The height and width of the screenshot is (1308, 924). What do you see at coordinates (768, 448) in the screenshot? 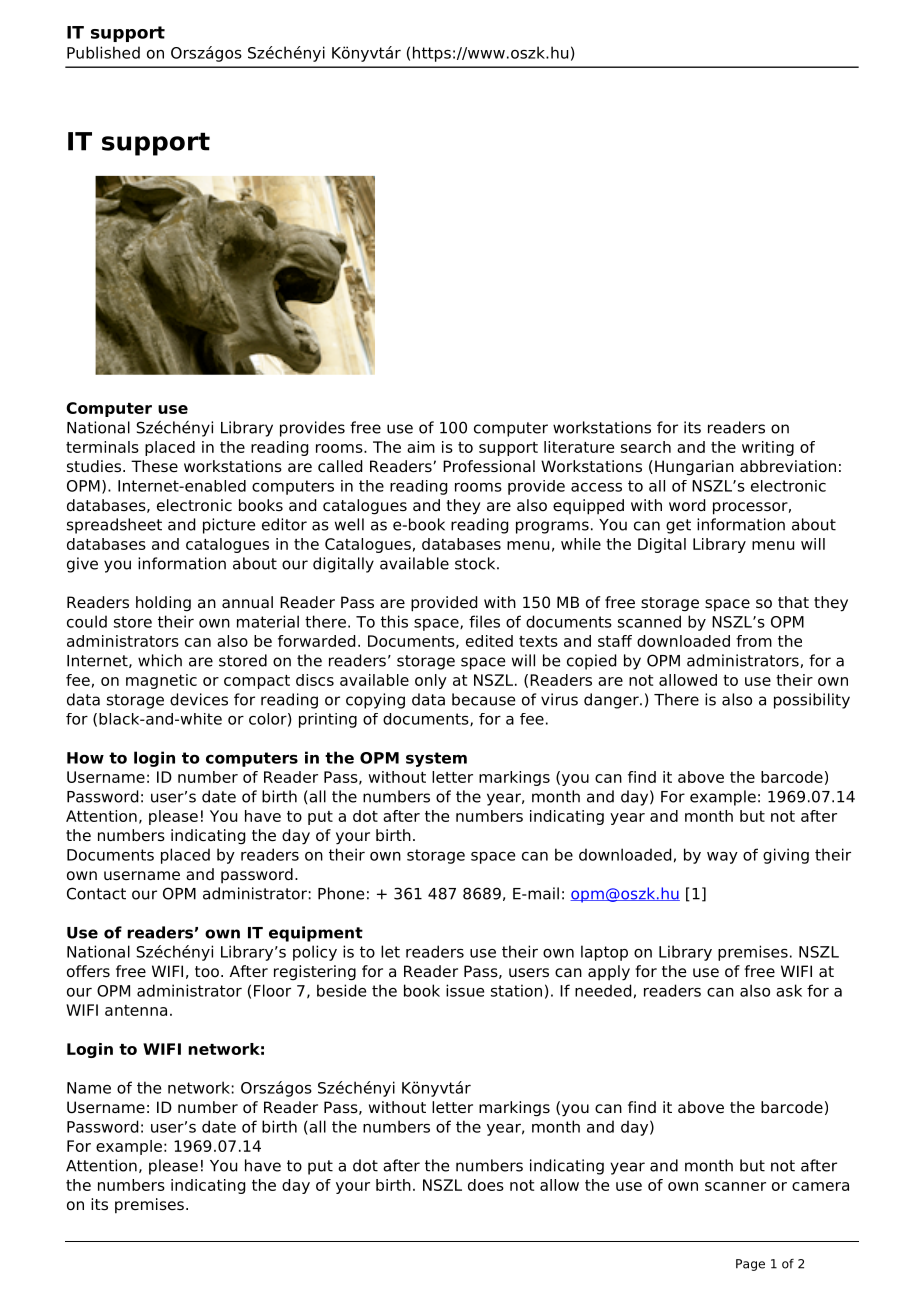
I see `writing` at bounding box center [768, 448].
